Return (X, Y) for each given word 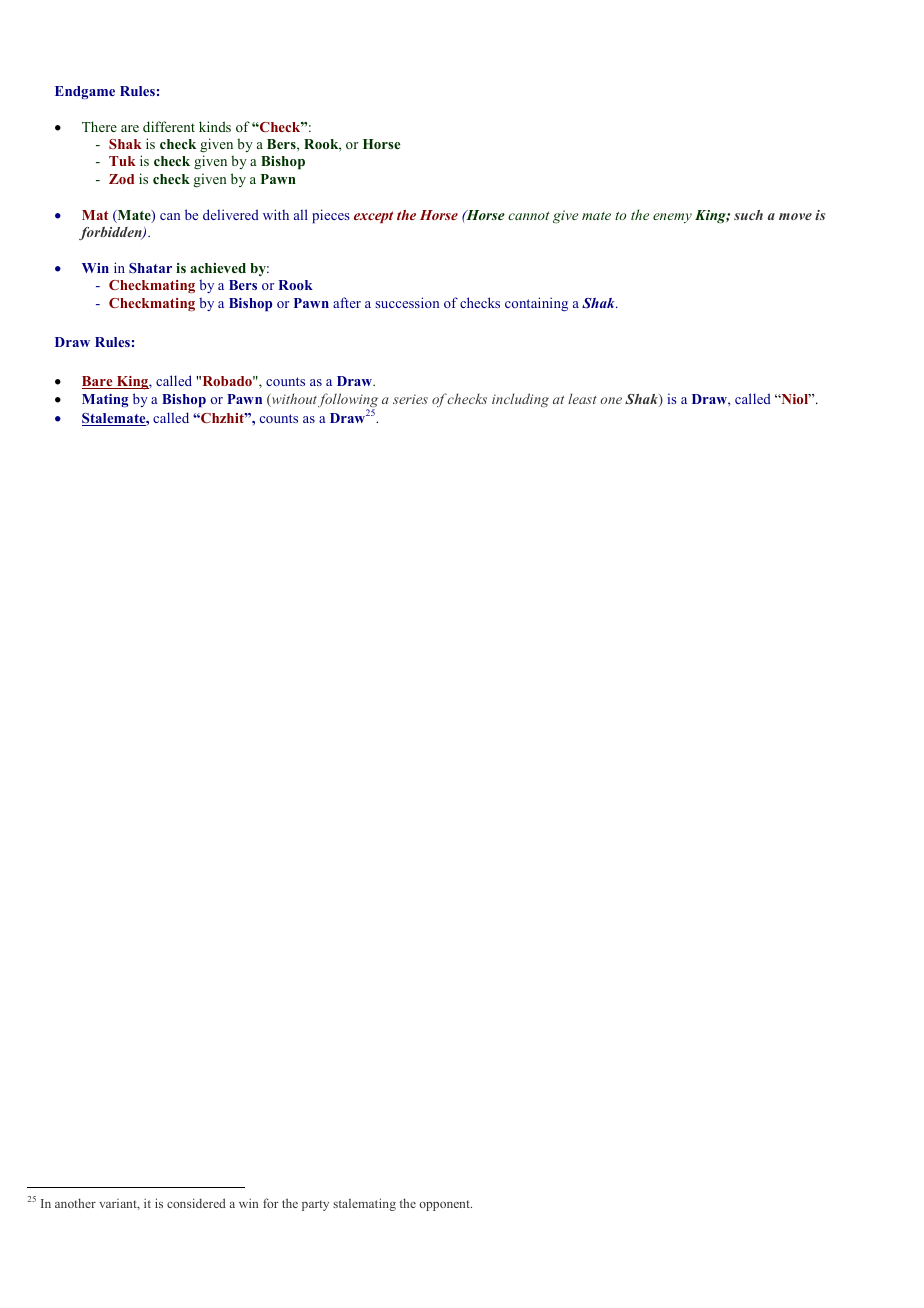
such (748, 215)
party (315, 1205)
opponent (446, 1205)
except (373, 217)
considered (196, 1203)
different (169, 126)
